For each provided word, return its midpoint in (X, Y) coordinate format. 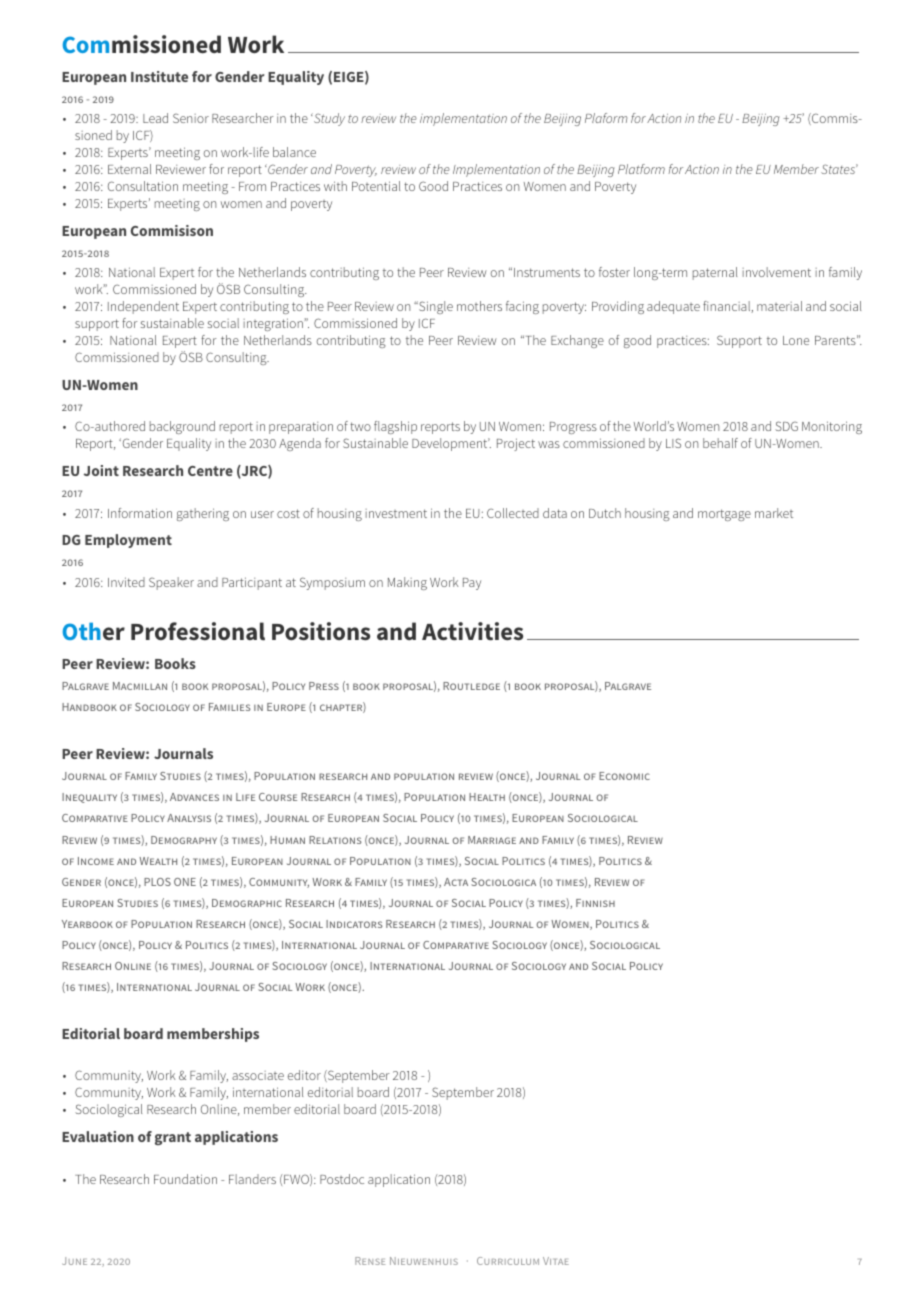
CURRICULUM (508, 1261)
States (839, 169)
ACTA (456, 882)
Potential (376, 186)
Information (140, 513)
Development (451, 444)
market (774, 513)
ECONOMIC (624, 776)
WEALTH (158, 861)
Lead (155, 118)
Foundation (185, 1179)
